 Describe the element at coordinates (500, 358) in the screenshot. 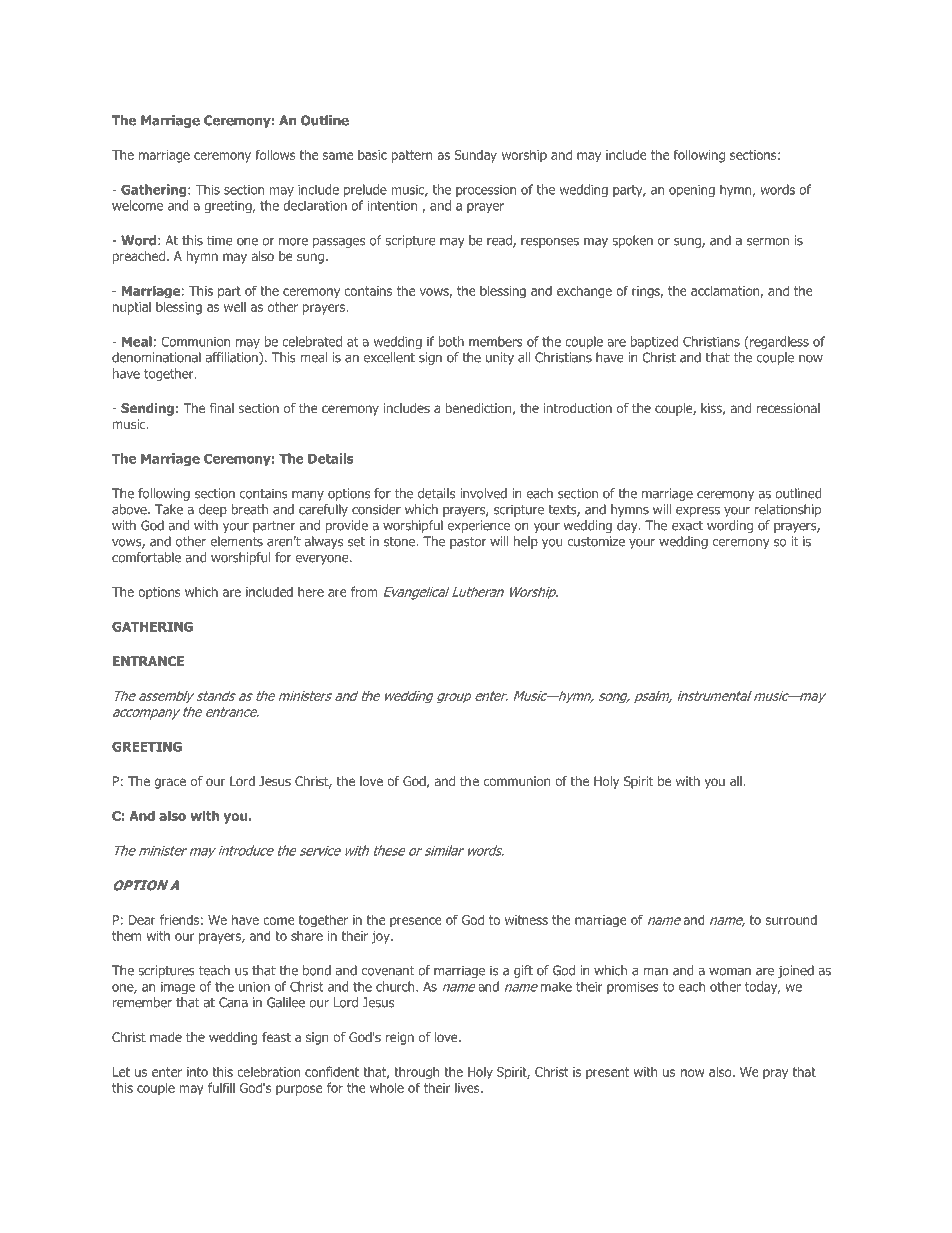

I see `unity` at that location.
